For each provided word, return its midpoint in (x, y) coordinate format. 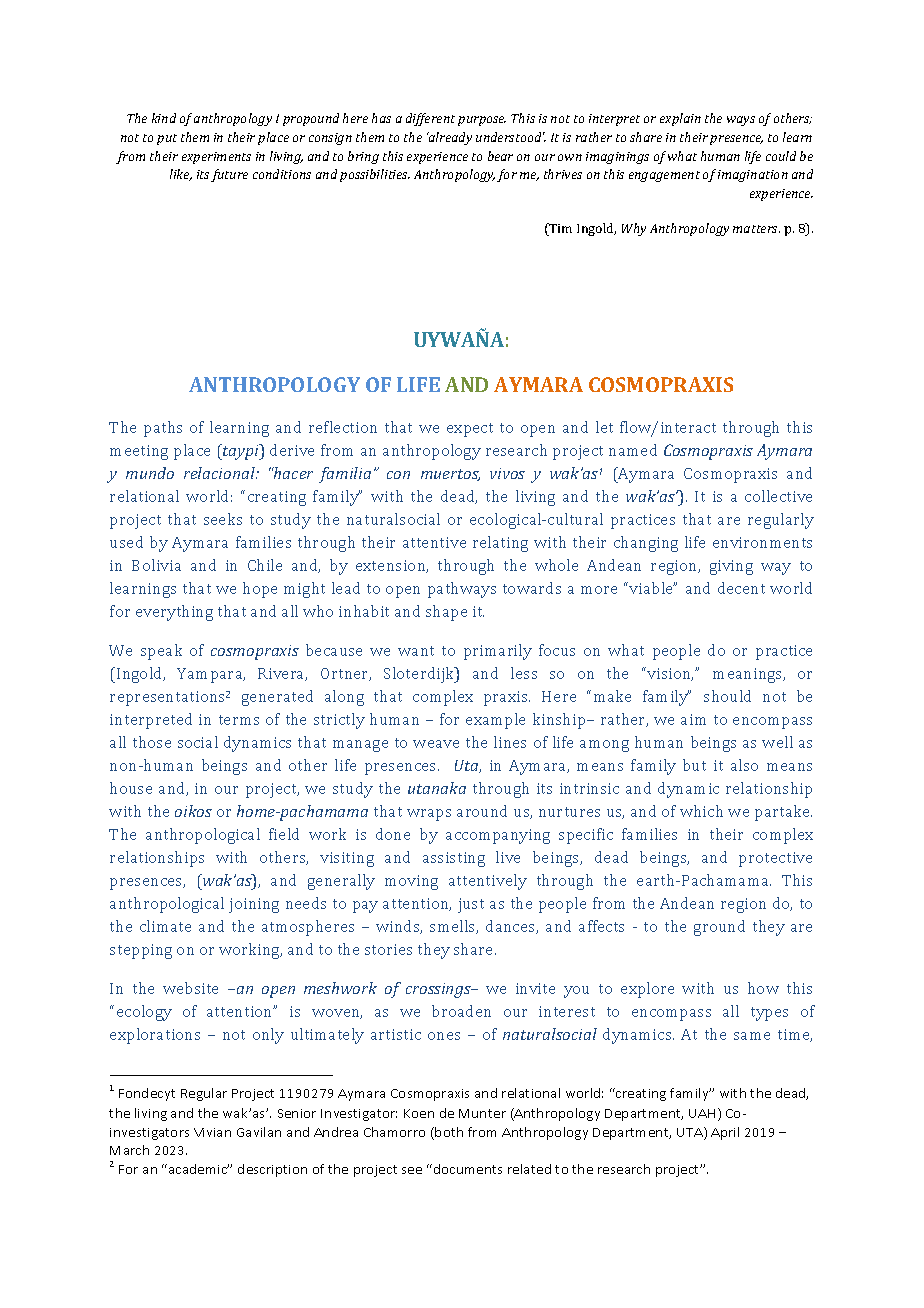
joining (254, 905)
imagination (753, 176)
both (449, 1132)
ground (719, 928)
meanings (749, 675)
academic (199, 1169)
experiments (216, 158)
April (725, 1133)
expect (470, 430)
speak (161, 652)
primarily (498, 652)
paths (163, 429)
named (633, 450)
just (471, 905)
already (449, 138)
